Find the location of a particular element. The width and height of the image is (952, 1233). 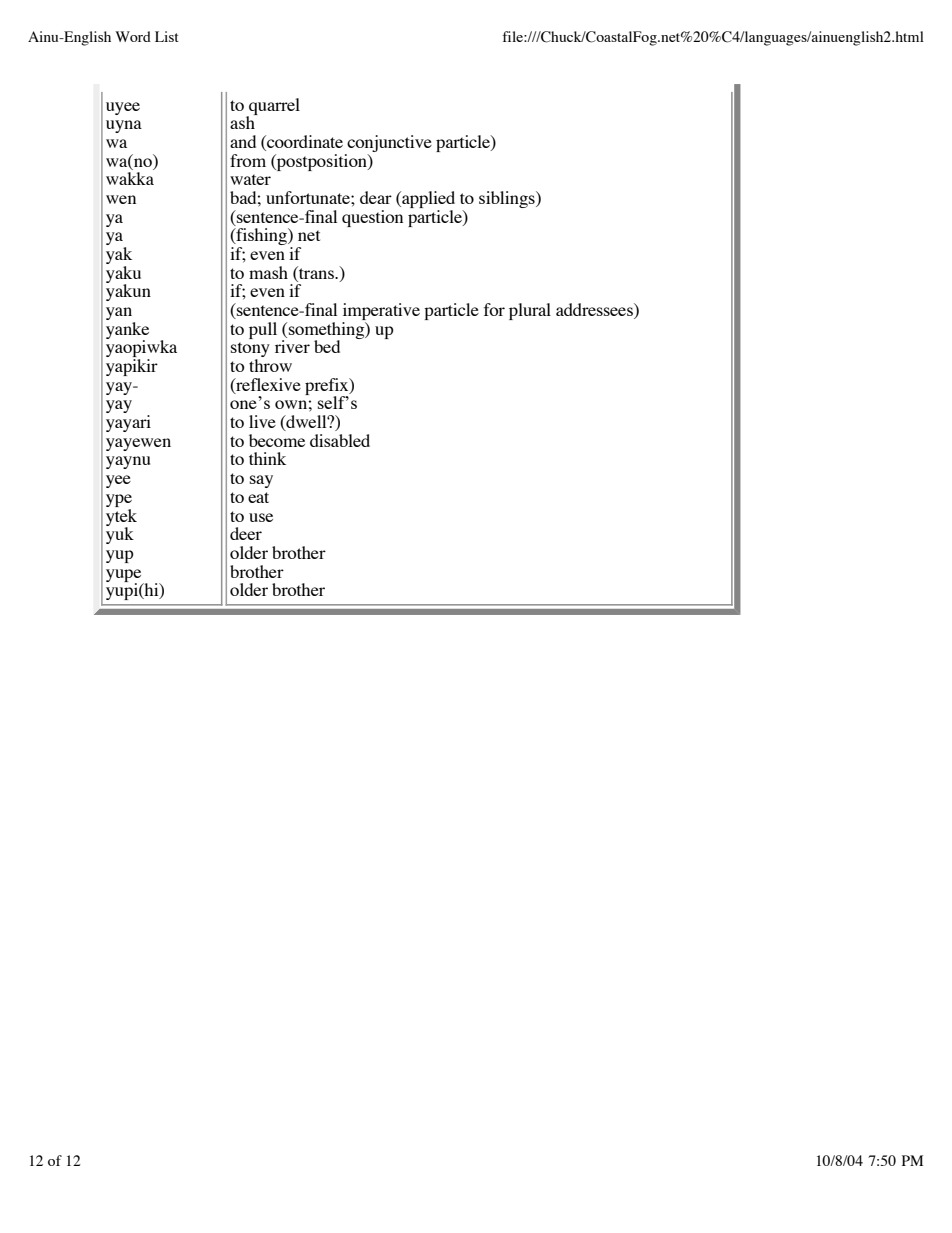

plural is located at coordinates (530, 311).
